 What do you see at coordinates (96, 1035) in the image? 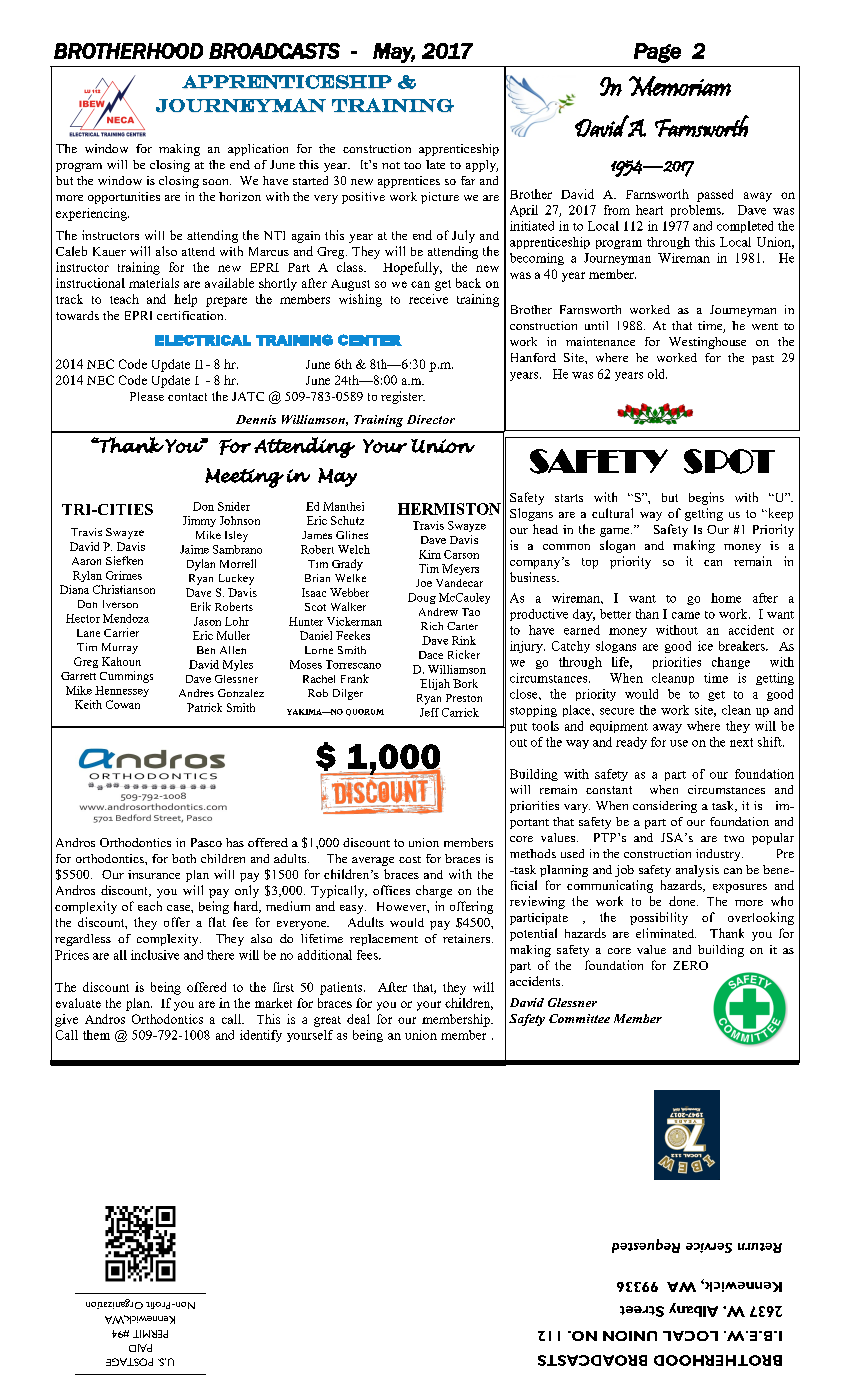
I see `them` at bounding box center [96, 1035].
